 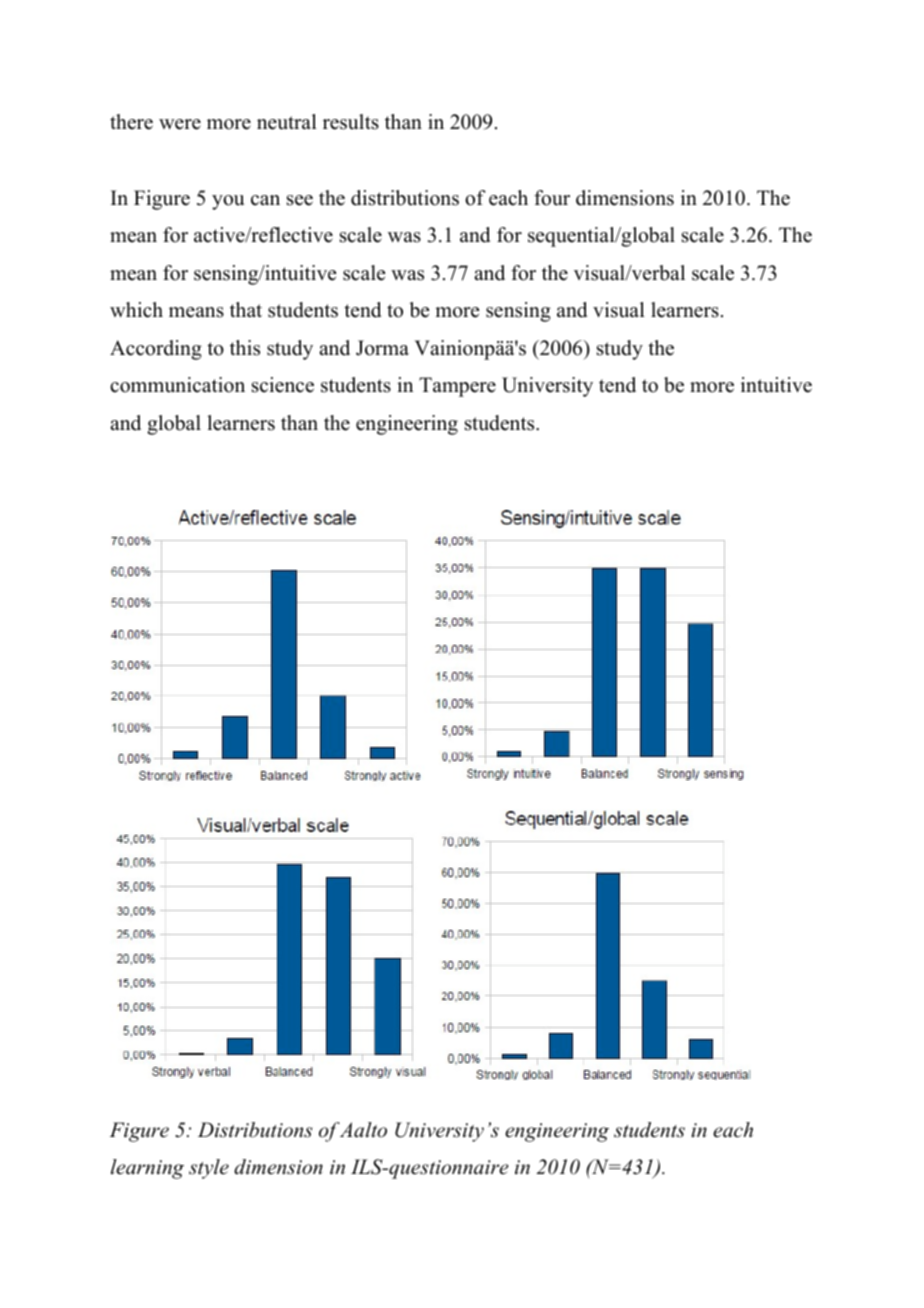 What do you see at coordinates (283, 385) in the page?
I see `science` at bounding box center [283, 385].
